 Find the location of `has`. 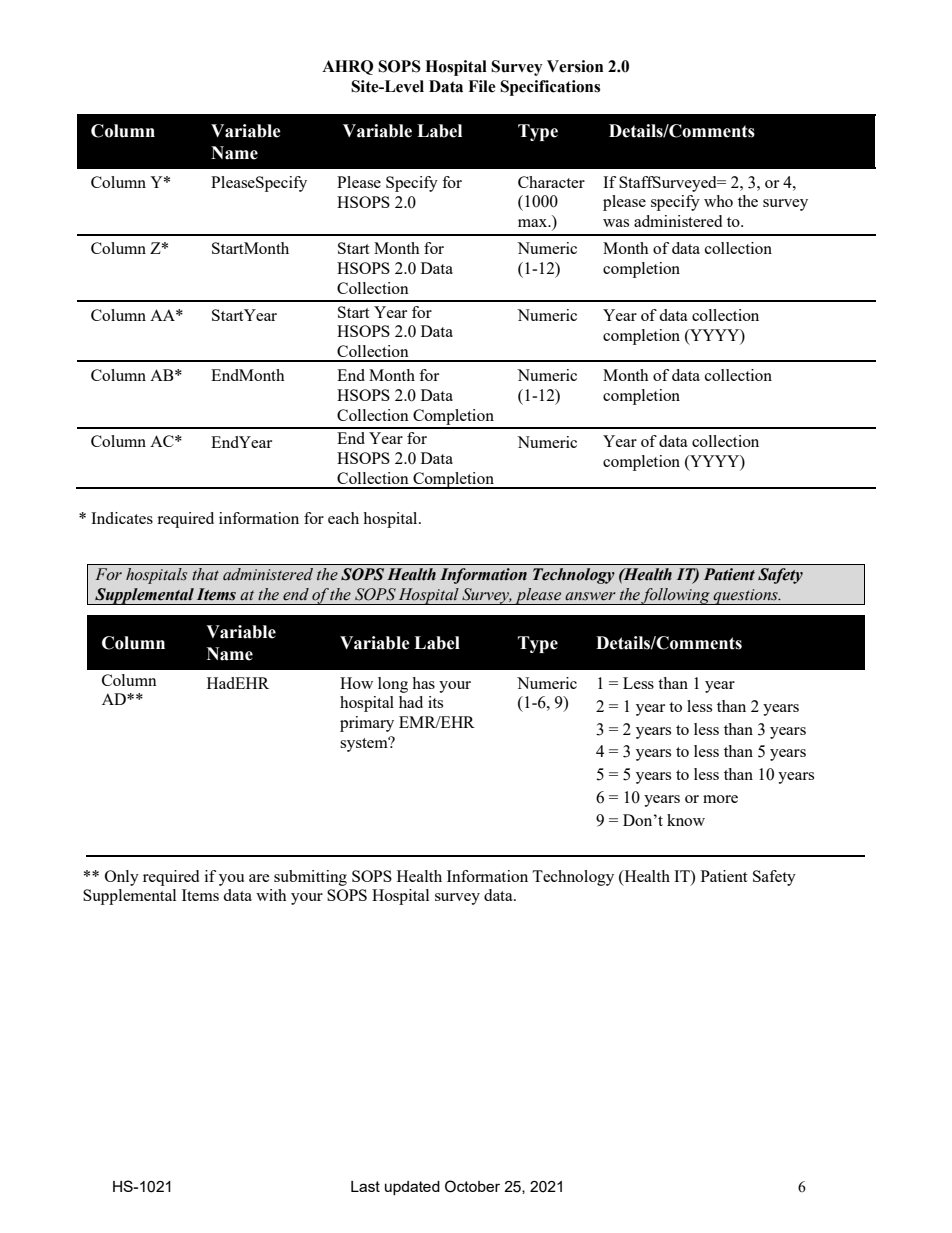

has is located at coordinates (423, 683).
